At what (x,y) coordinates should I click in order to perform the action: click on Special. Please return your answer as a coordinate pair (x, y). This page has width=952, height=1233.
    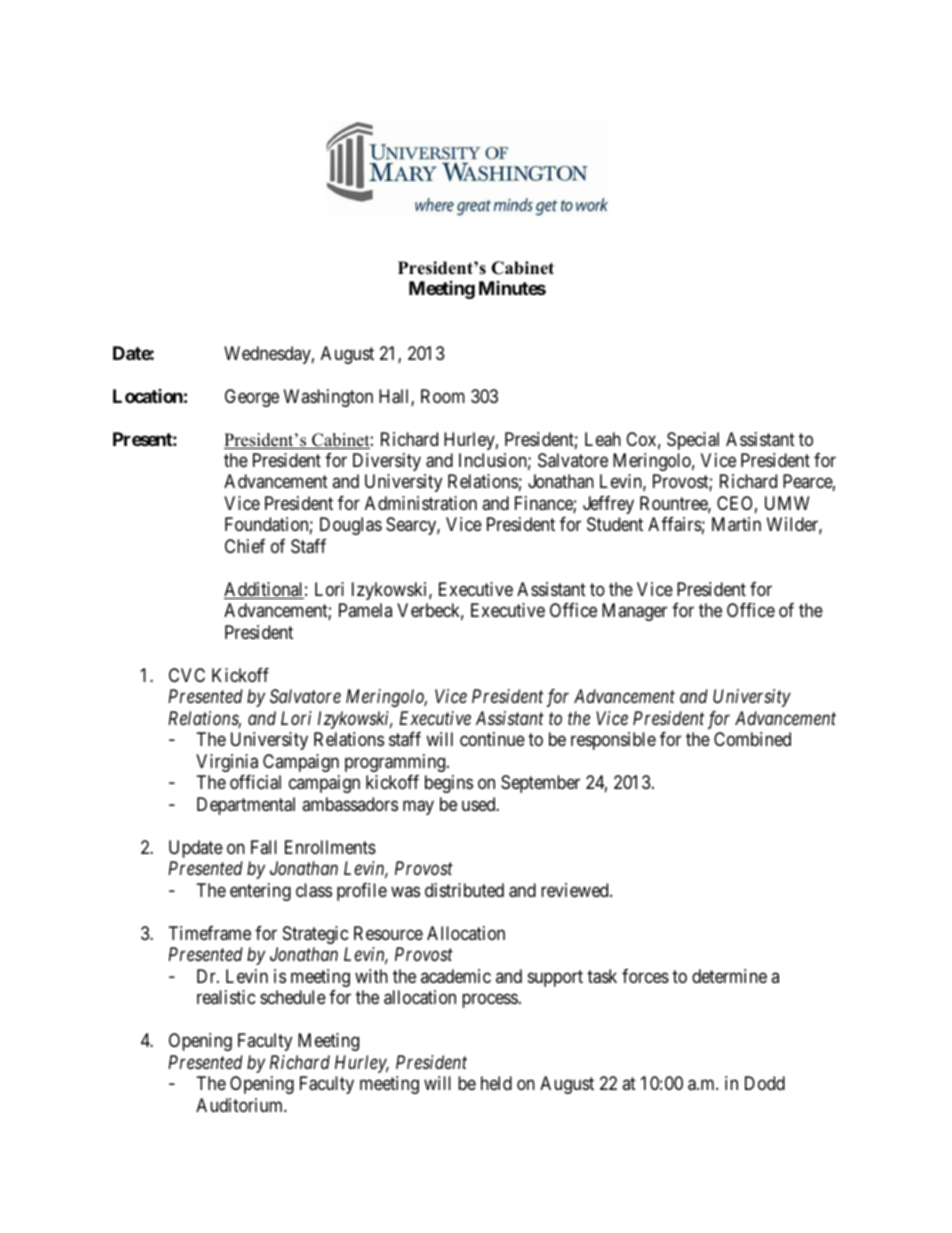
    Looking at the image, I should click on (693, 441).
